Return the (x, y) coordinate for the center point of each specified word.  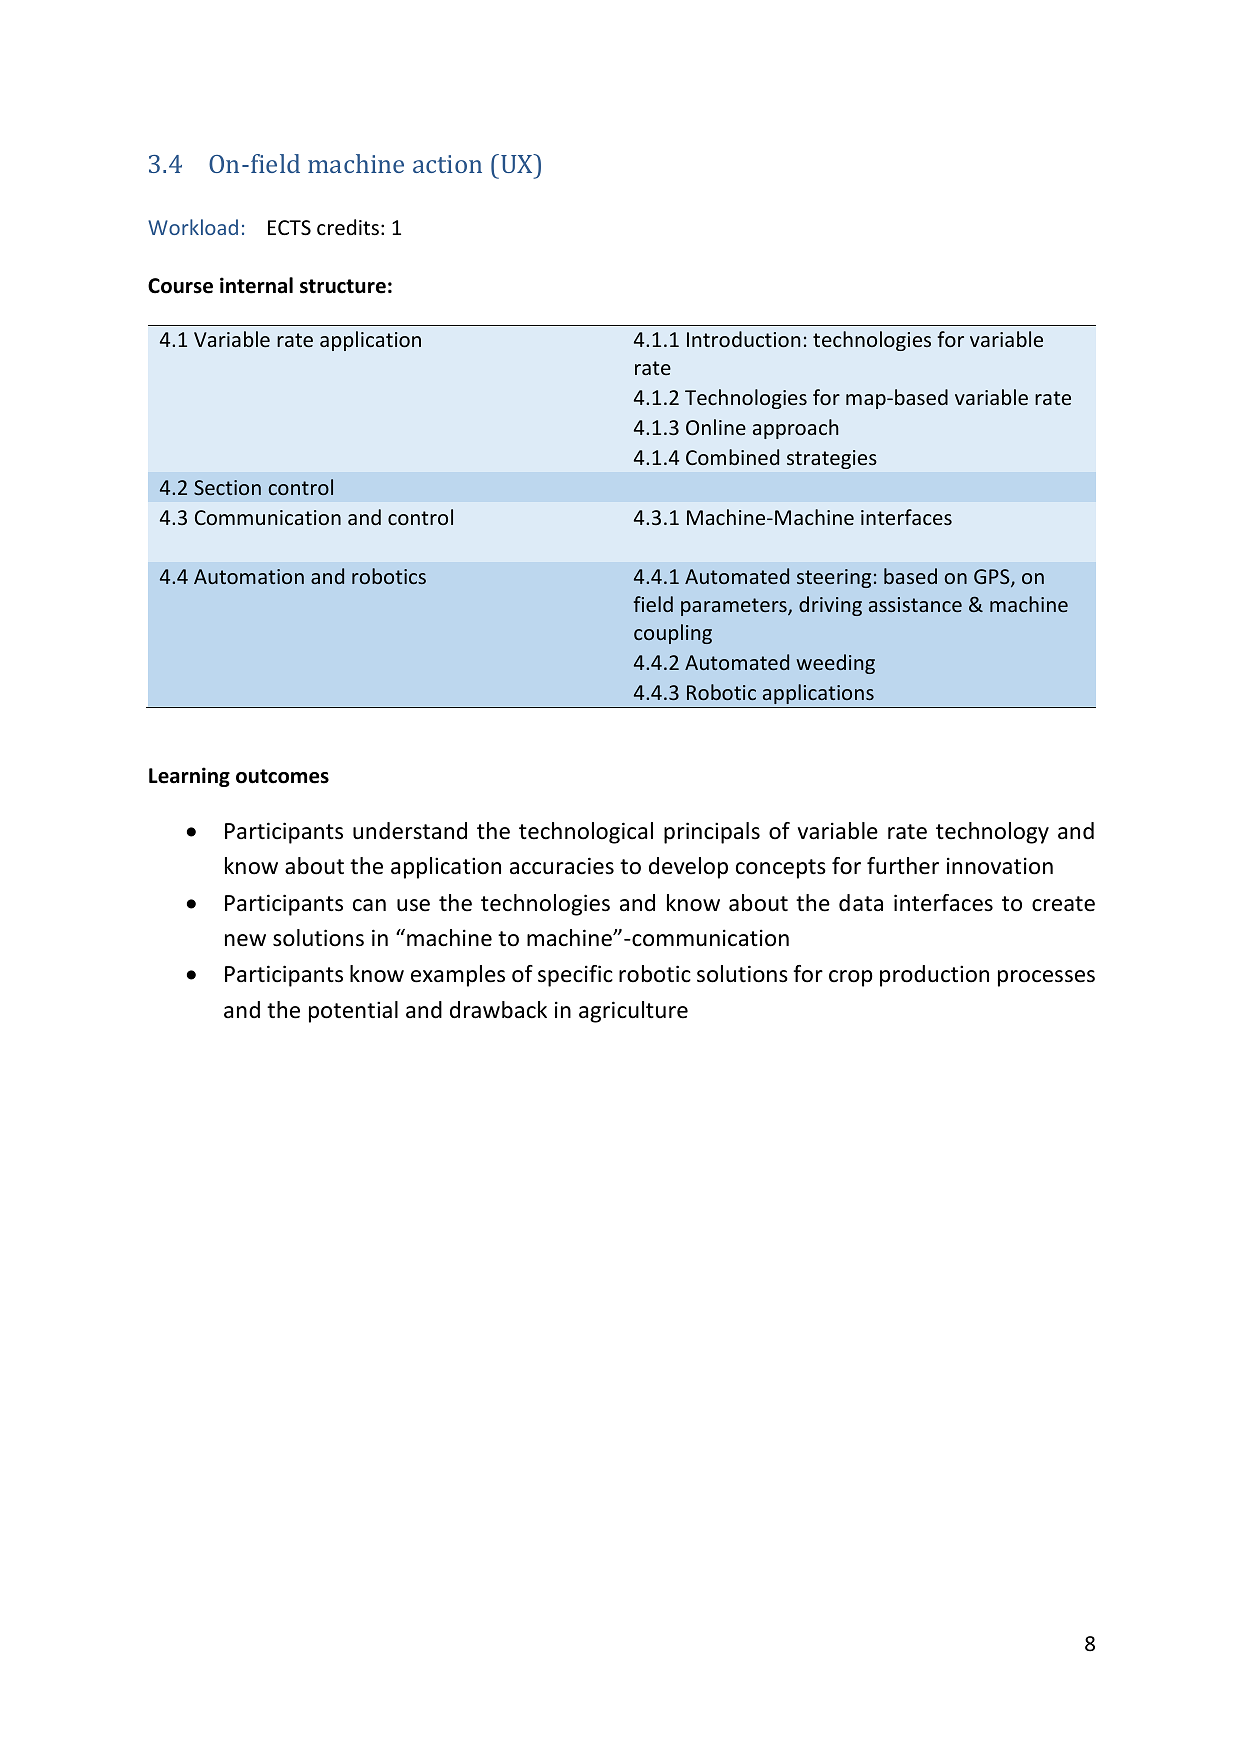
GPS (993, 578)
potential (353, 1012)
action (447, 164)
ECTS (289, 228)
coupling (673, 634)
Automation (249, 576)
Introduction (743, 339)
